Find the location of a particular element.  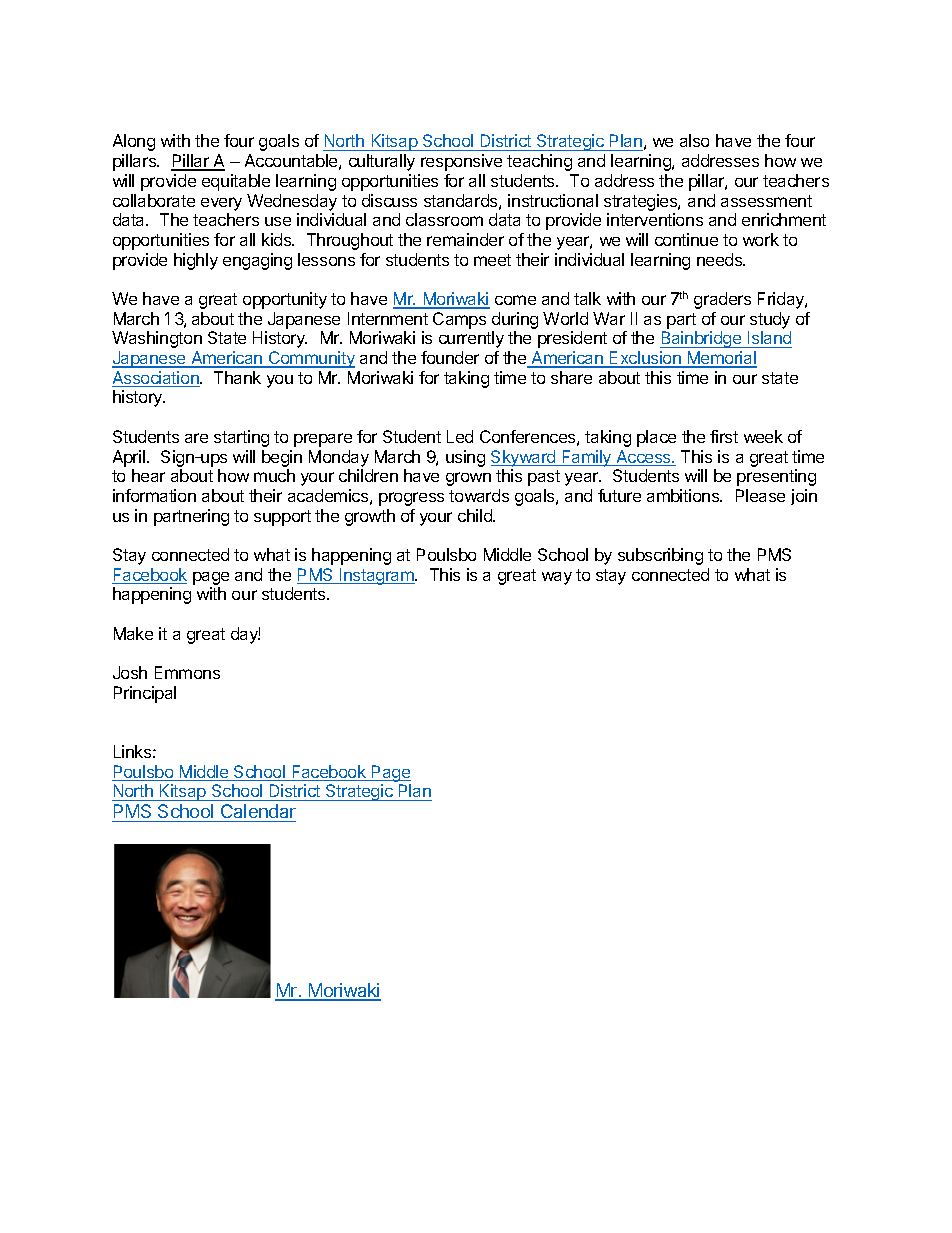

also is located at coordinates (694, 140).
